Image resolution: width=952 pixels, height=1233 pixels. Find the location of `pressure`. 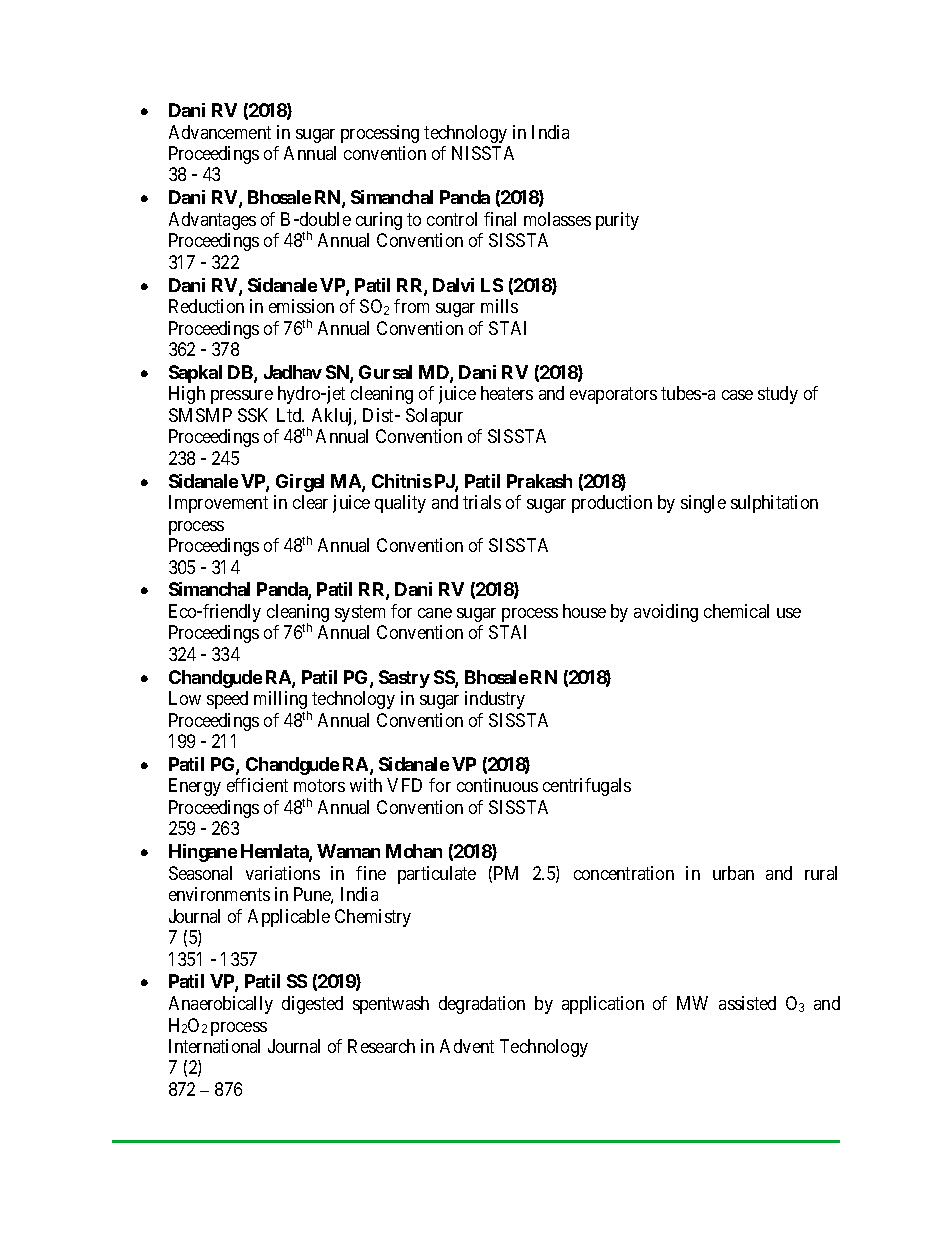

pressure is located at coordinates (242, 397).
